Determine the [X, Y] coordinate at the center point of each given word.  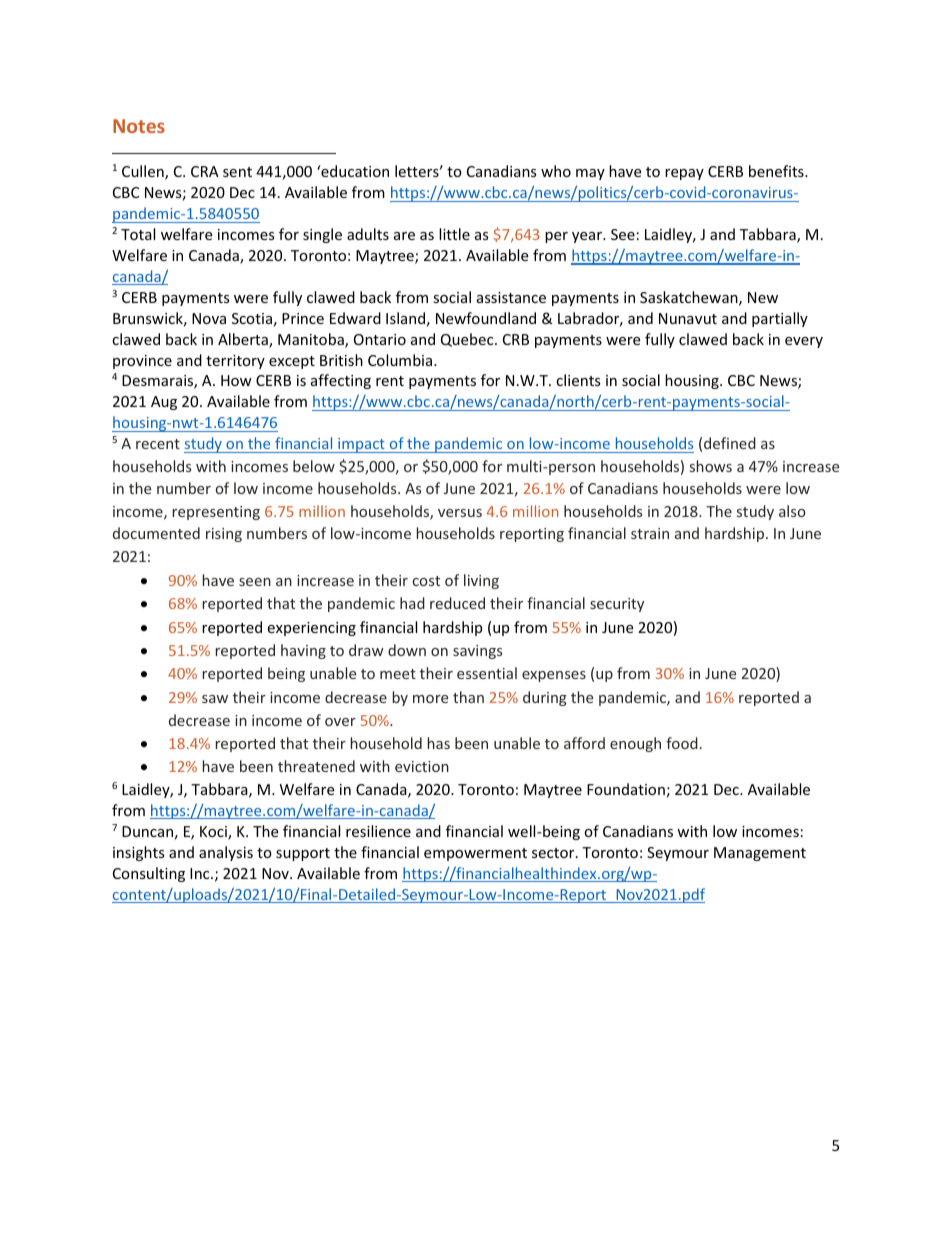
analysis [226, 853]
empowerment [475, 854]
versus [460, 513]
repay [684, 174]
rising [224, 535]
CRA [205, 171]
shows [711, 466]
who [556, 171]
